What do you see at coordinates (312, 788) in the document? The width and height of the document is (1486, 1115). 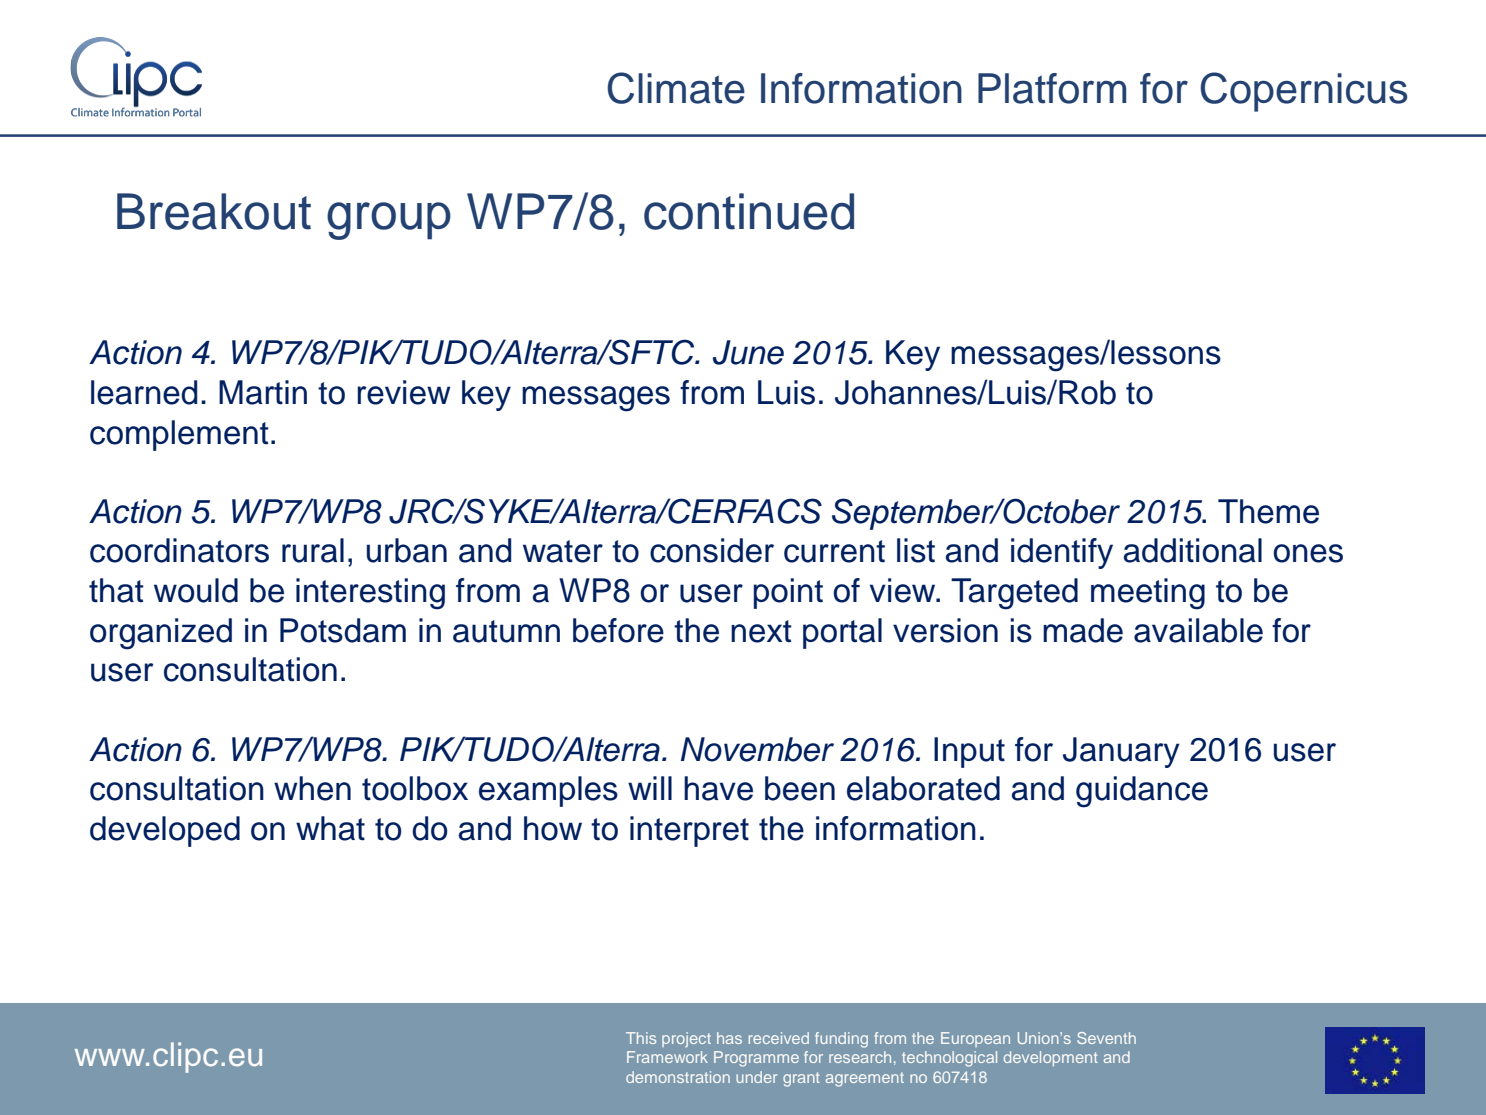 I see `when` at bounding box center [312, 788].
